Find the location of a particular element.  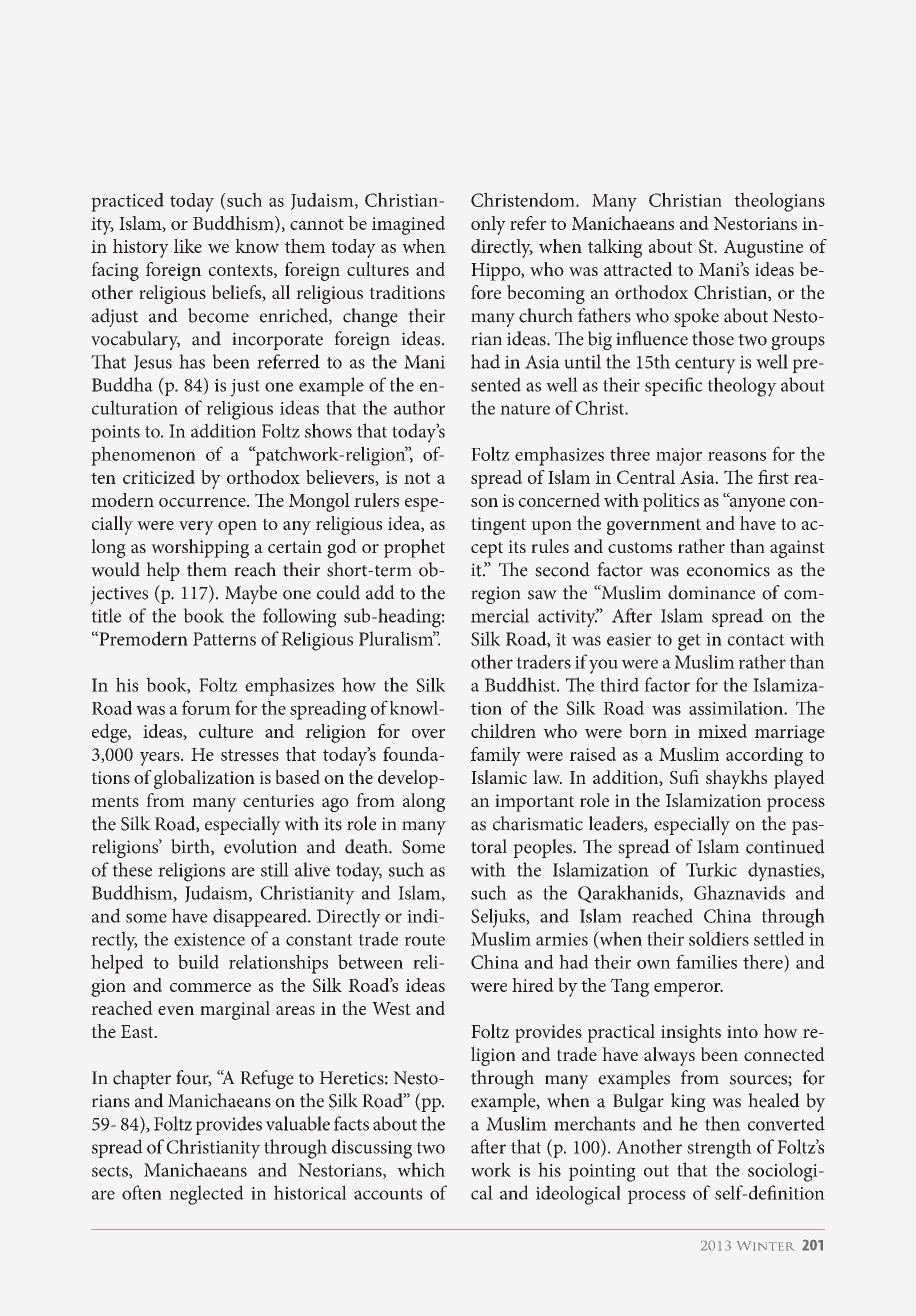

phenomenon is located at coordinates (143, 456).
